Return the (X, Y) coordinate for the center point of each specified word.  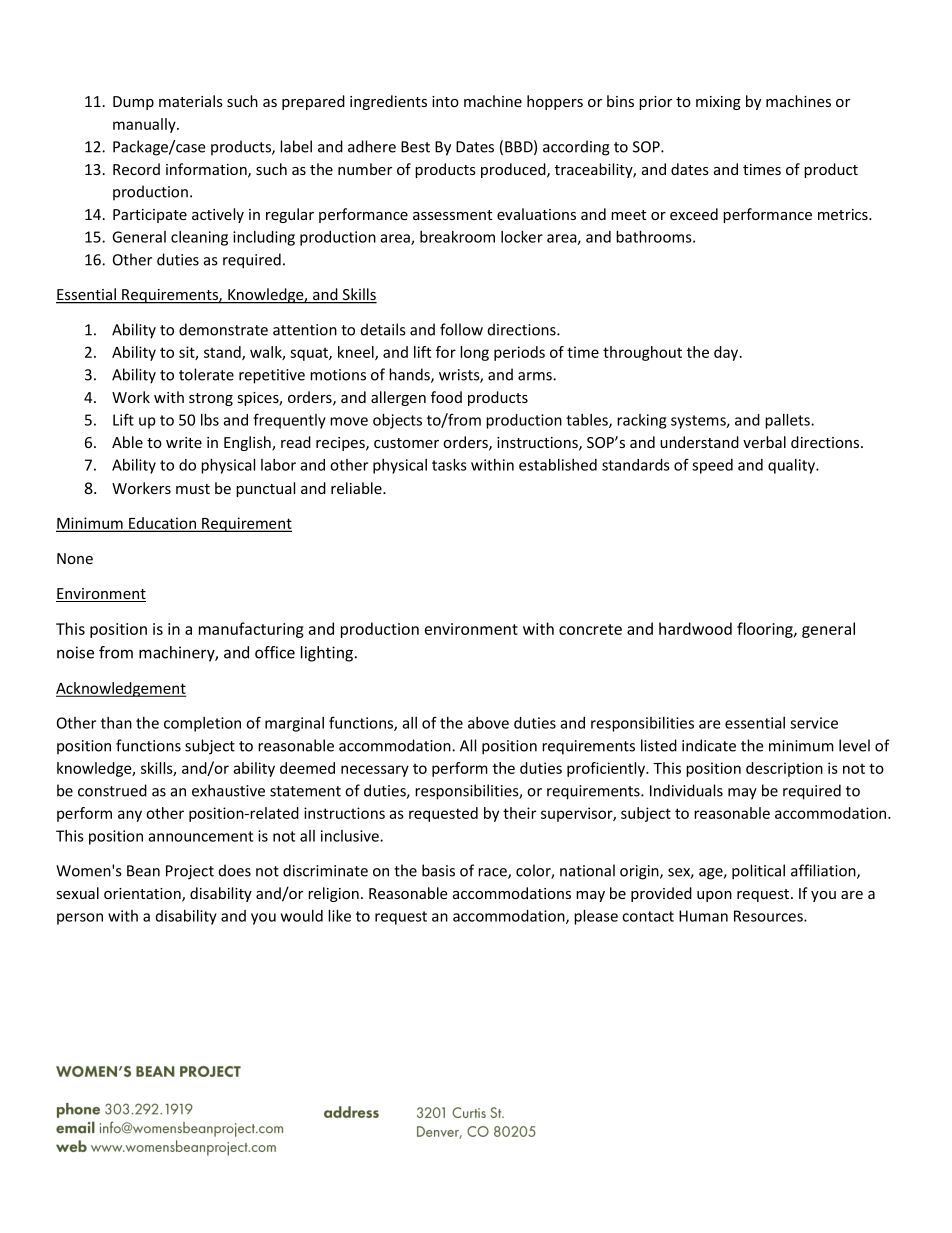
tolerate (206, 374)
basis (438, 870)
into (445, 101)
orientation (143, 895)
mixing (718, 103)
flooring (766, 630)
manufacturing (251, 630)
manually (145, 125)
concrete (590, 629)
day (727, 353)
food (446, 397)
